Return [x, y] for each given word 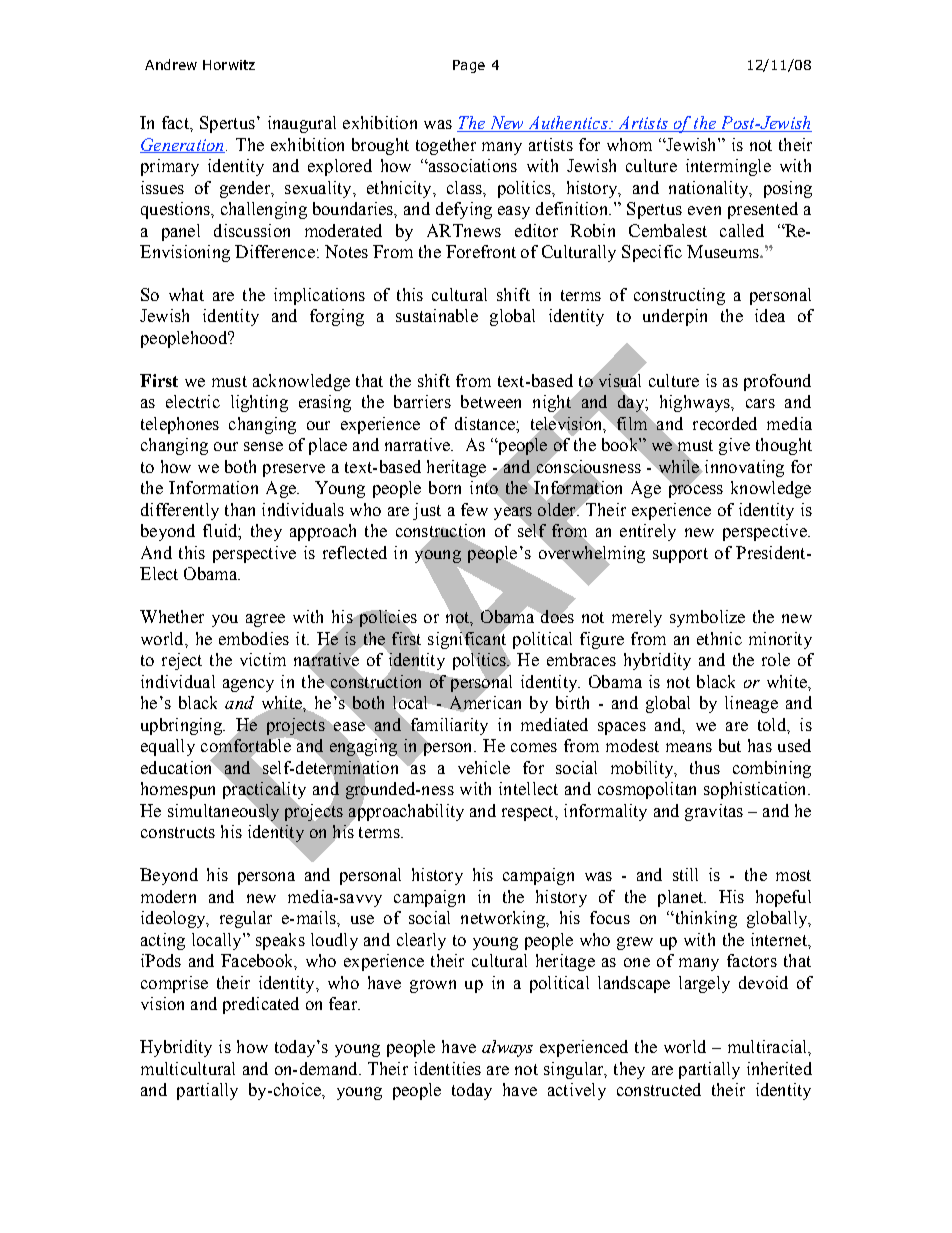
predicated [261, 1005]
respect [529, 813]
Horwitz [229, 65]
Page [469, 66]
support [680, 555]
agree [265, 620]
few [474, 509]
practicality [264, 790]
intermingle [728, 167]
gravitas [714, 812]
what [186, 294]
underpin [675, 317]
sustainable [437, 315]
